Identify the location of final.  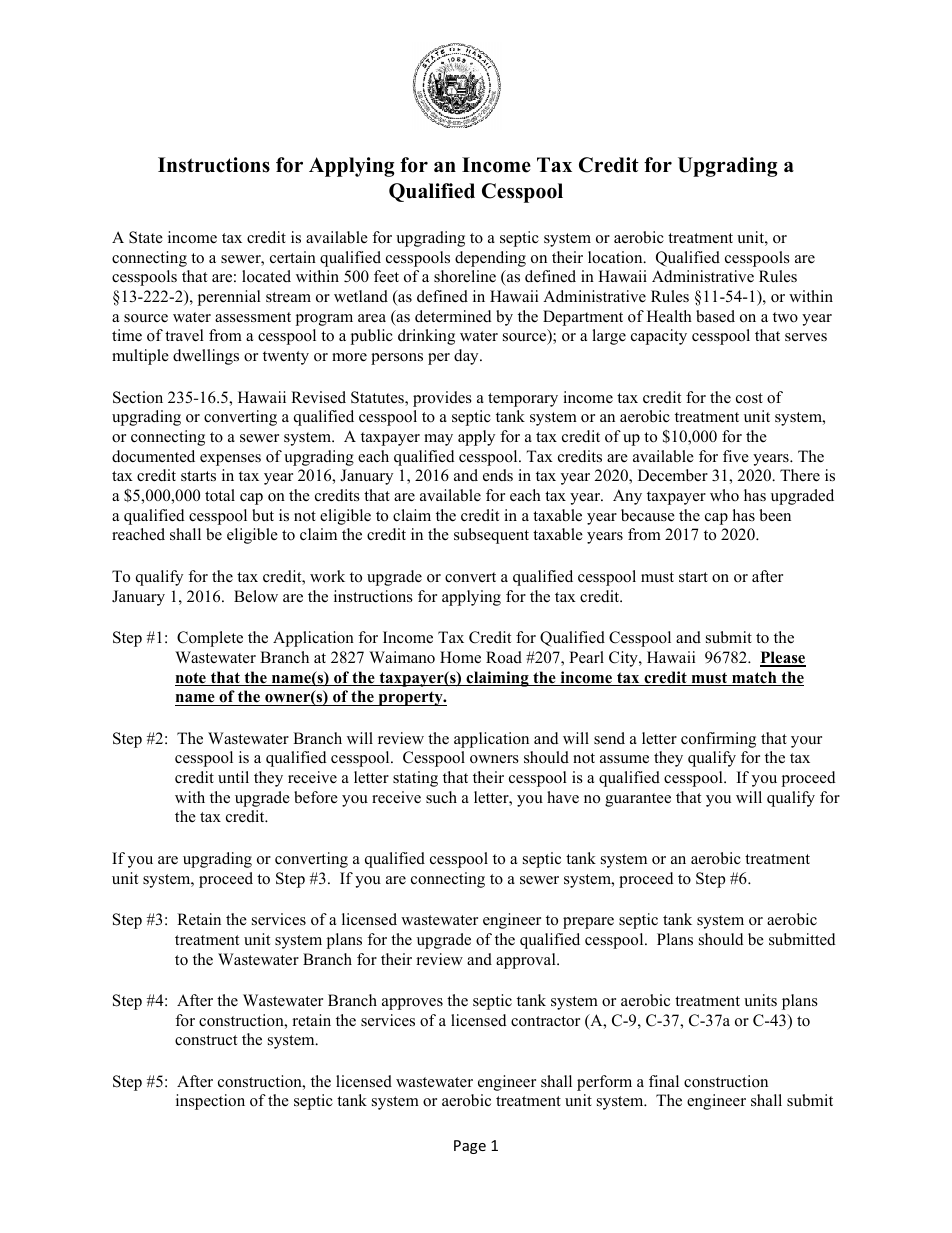
(664, 1081).
